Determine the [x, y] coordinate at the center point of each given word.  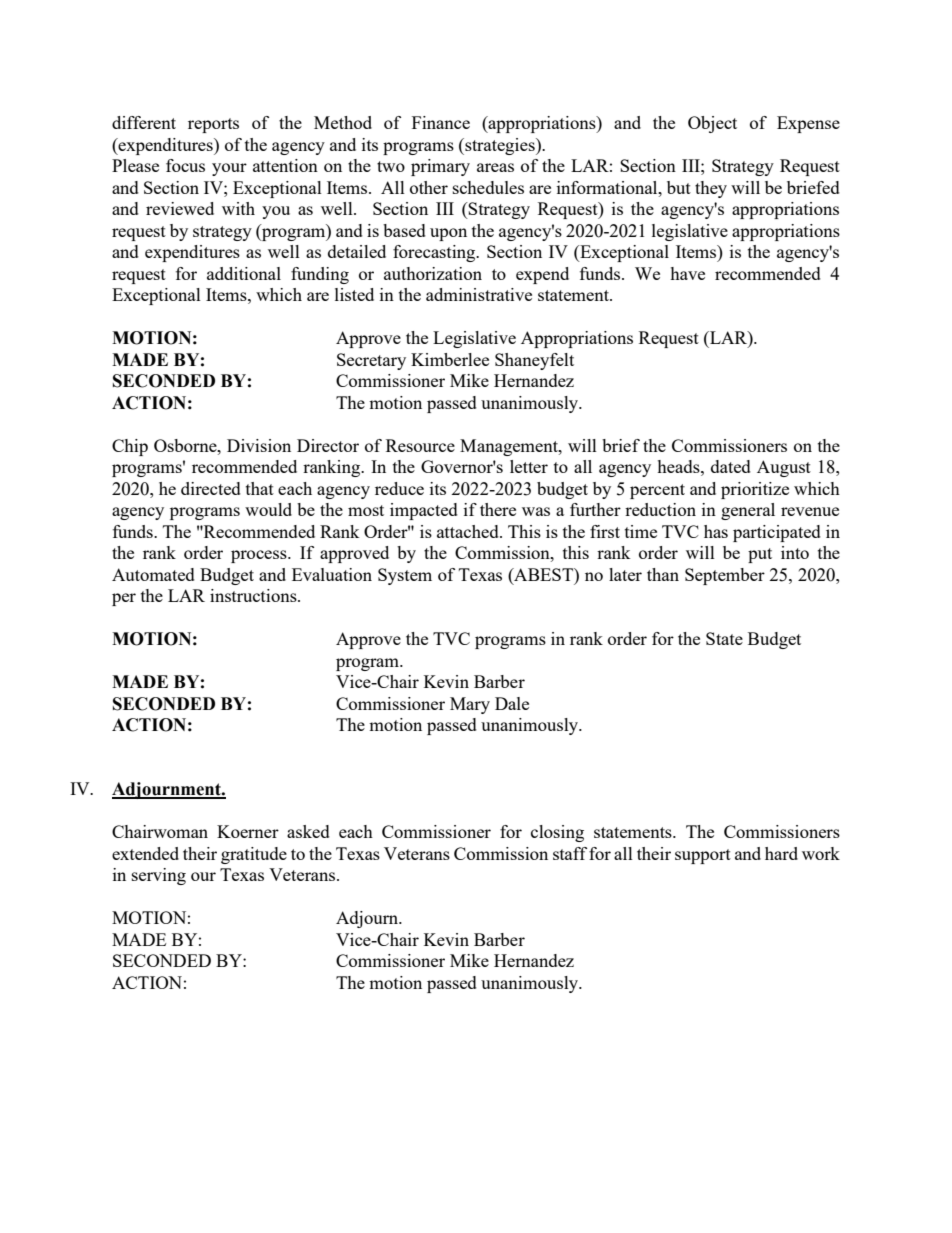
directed [211, 488]
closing [557, 833]
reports [213, 125]
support [703, 856]
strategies [500, 146]
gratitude [254, 855]
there [498, 509]
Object [712, 124]
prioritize [755, 490]
